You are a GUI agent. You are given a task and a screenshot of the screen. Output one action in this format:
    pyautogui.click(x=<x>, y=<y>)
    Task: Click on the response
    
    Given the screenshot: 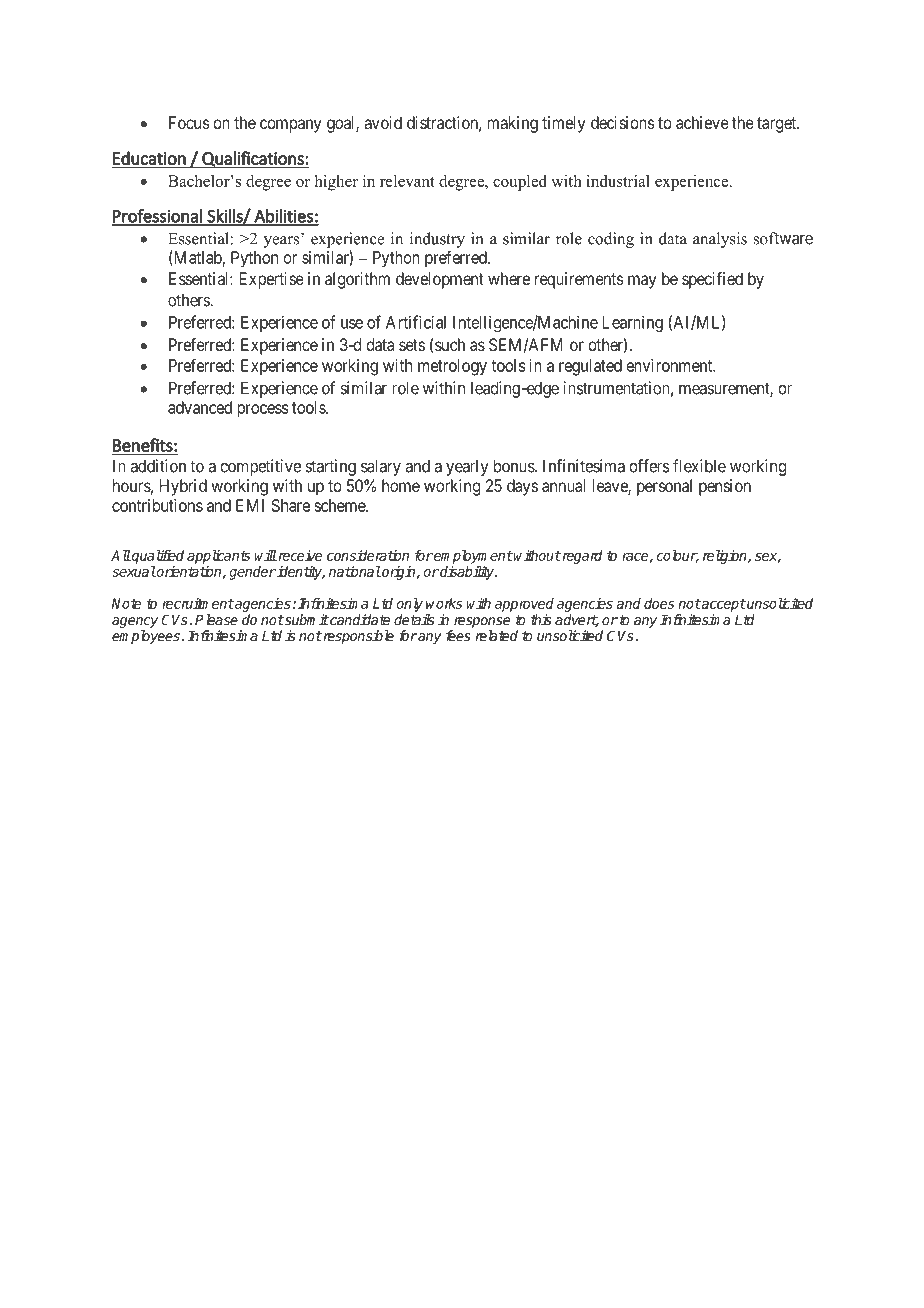 What is the action you would take?
    pyautogui.click(x=482, y=622)
